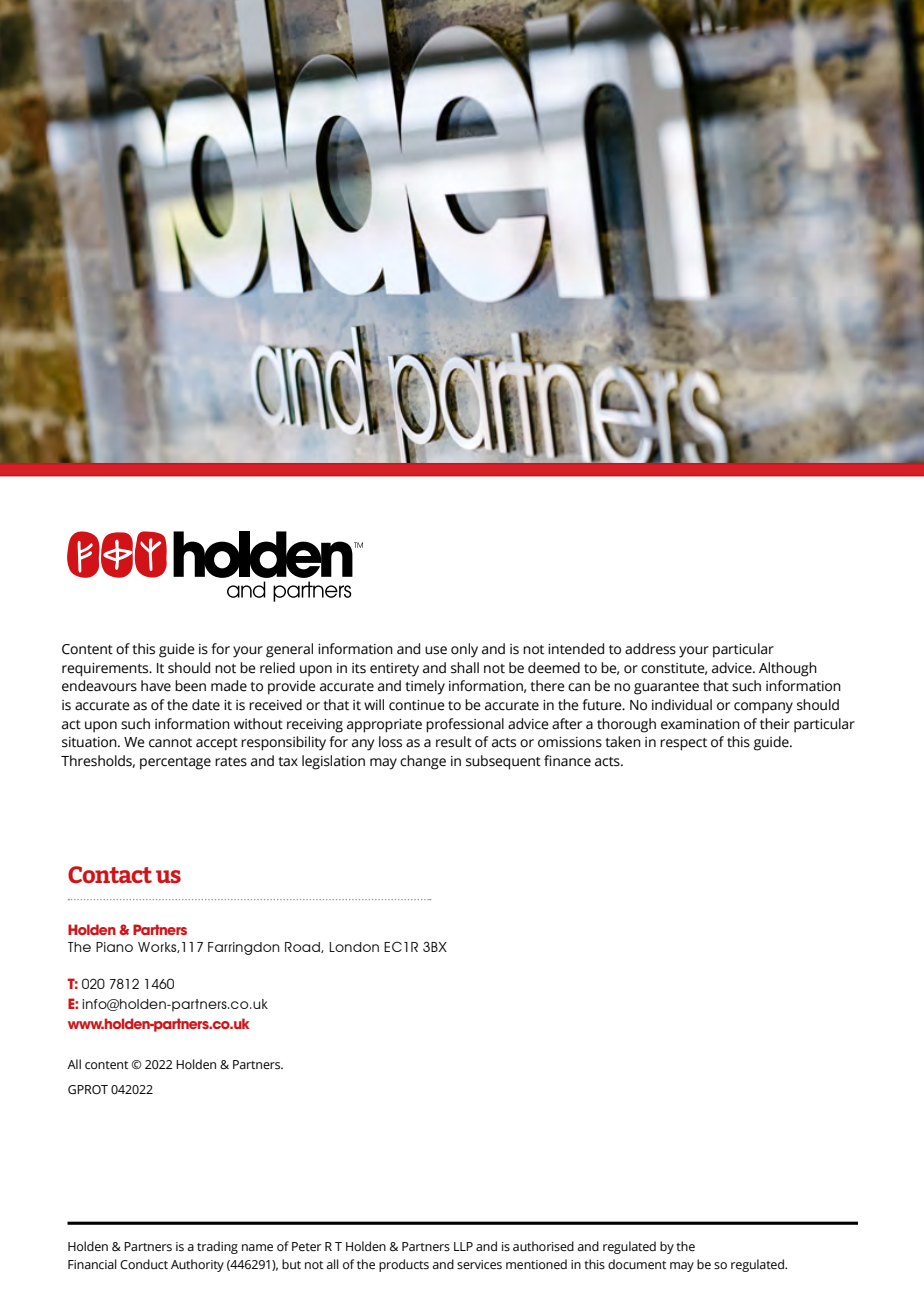 Image resolution: width=924 pixels, height=1308 pixels. I want to click on trading, so click(217, 1247).
